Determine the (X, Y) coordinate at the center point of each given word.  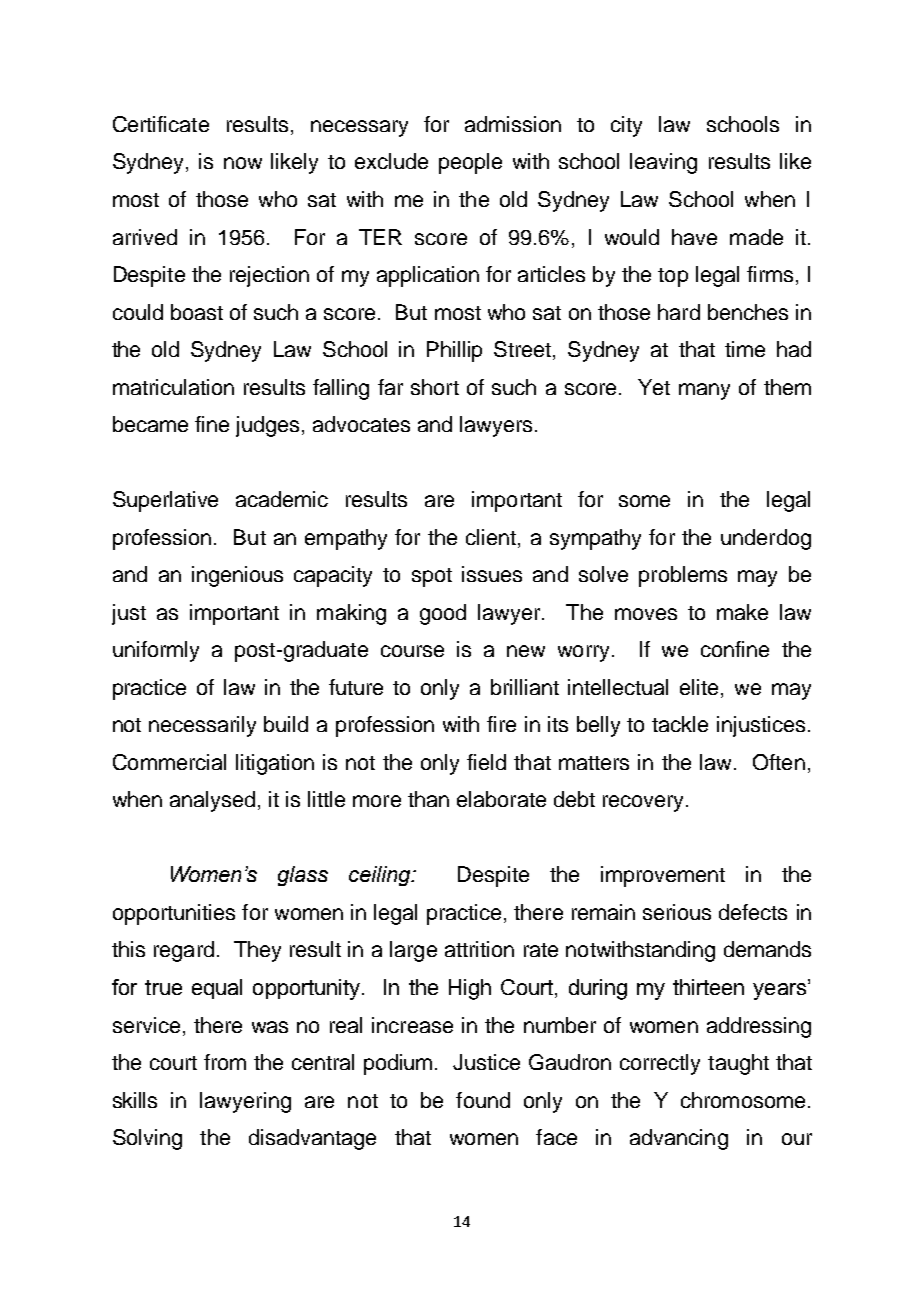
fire (501, 724)
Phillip (454, 351)
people (470, 163)
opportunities (174, 914)
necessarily (202, 726)
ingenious (237, 576)
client (491, 537)
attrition (479, 949)
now (243, 163)
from (225, 1062)
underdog (766, 539)
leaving (663, 163)
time (745, 349)
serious (677, 912)
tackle (680, 724)
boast (197, 312)
